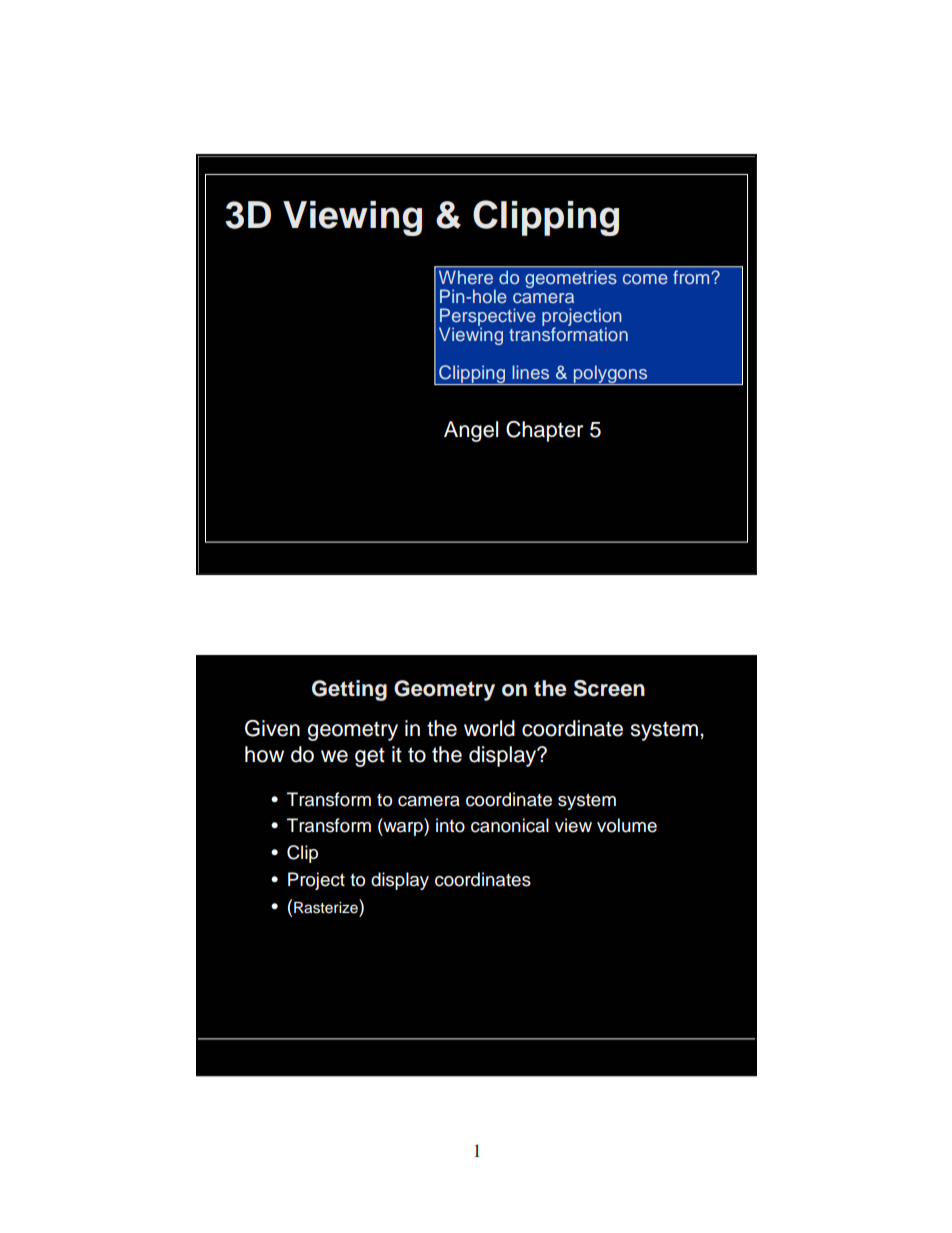 The width and height of the screenshot is (952, 1233). What do you see at coordinates (349, 690) in the screenshot?
I see `Getting` at bounding box center [349, 690].
